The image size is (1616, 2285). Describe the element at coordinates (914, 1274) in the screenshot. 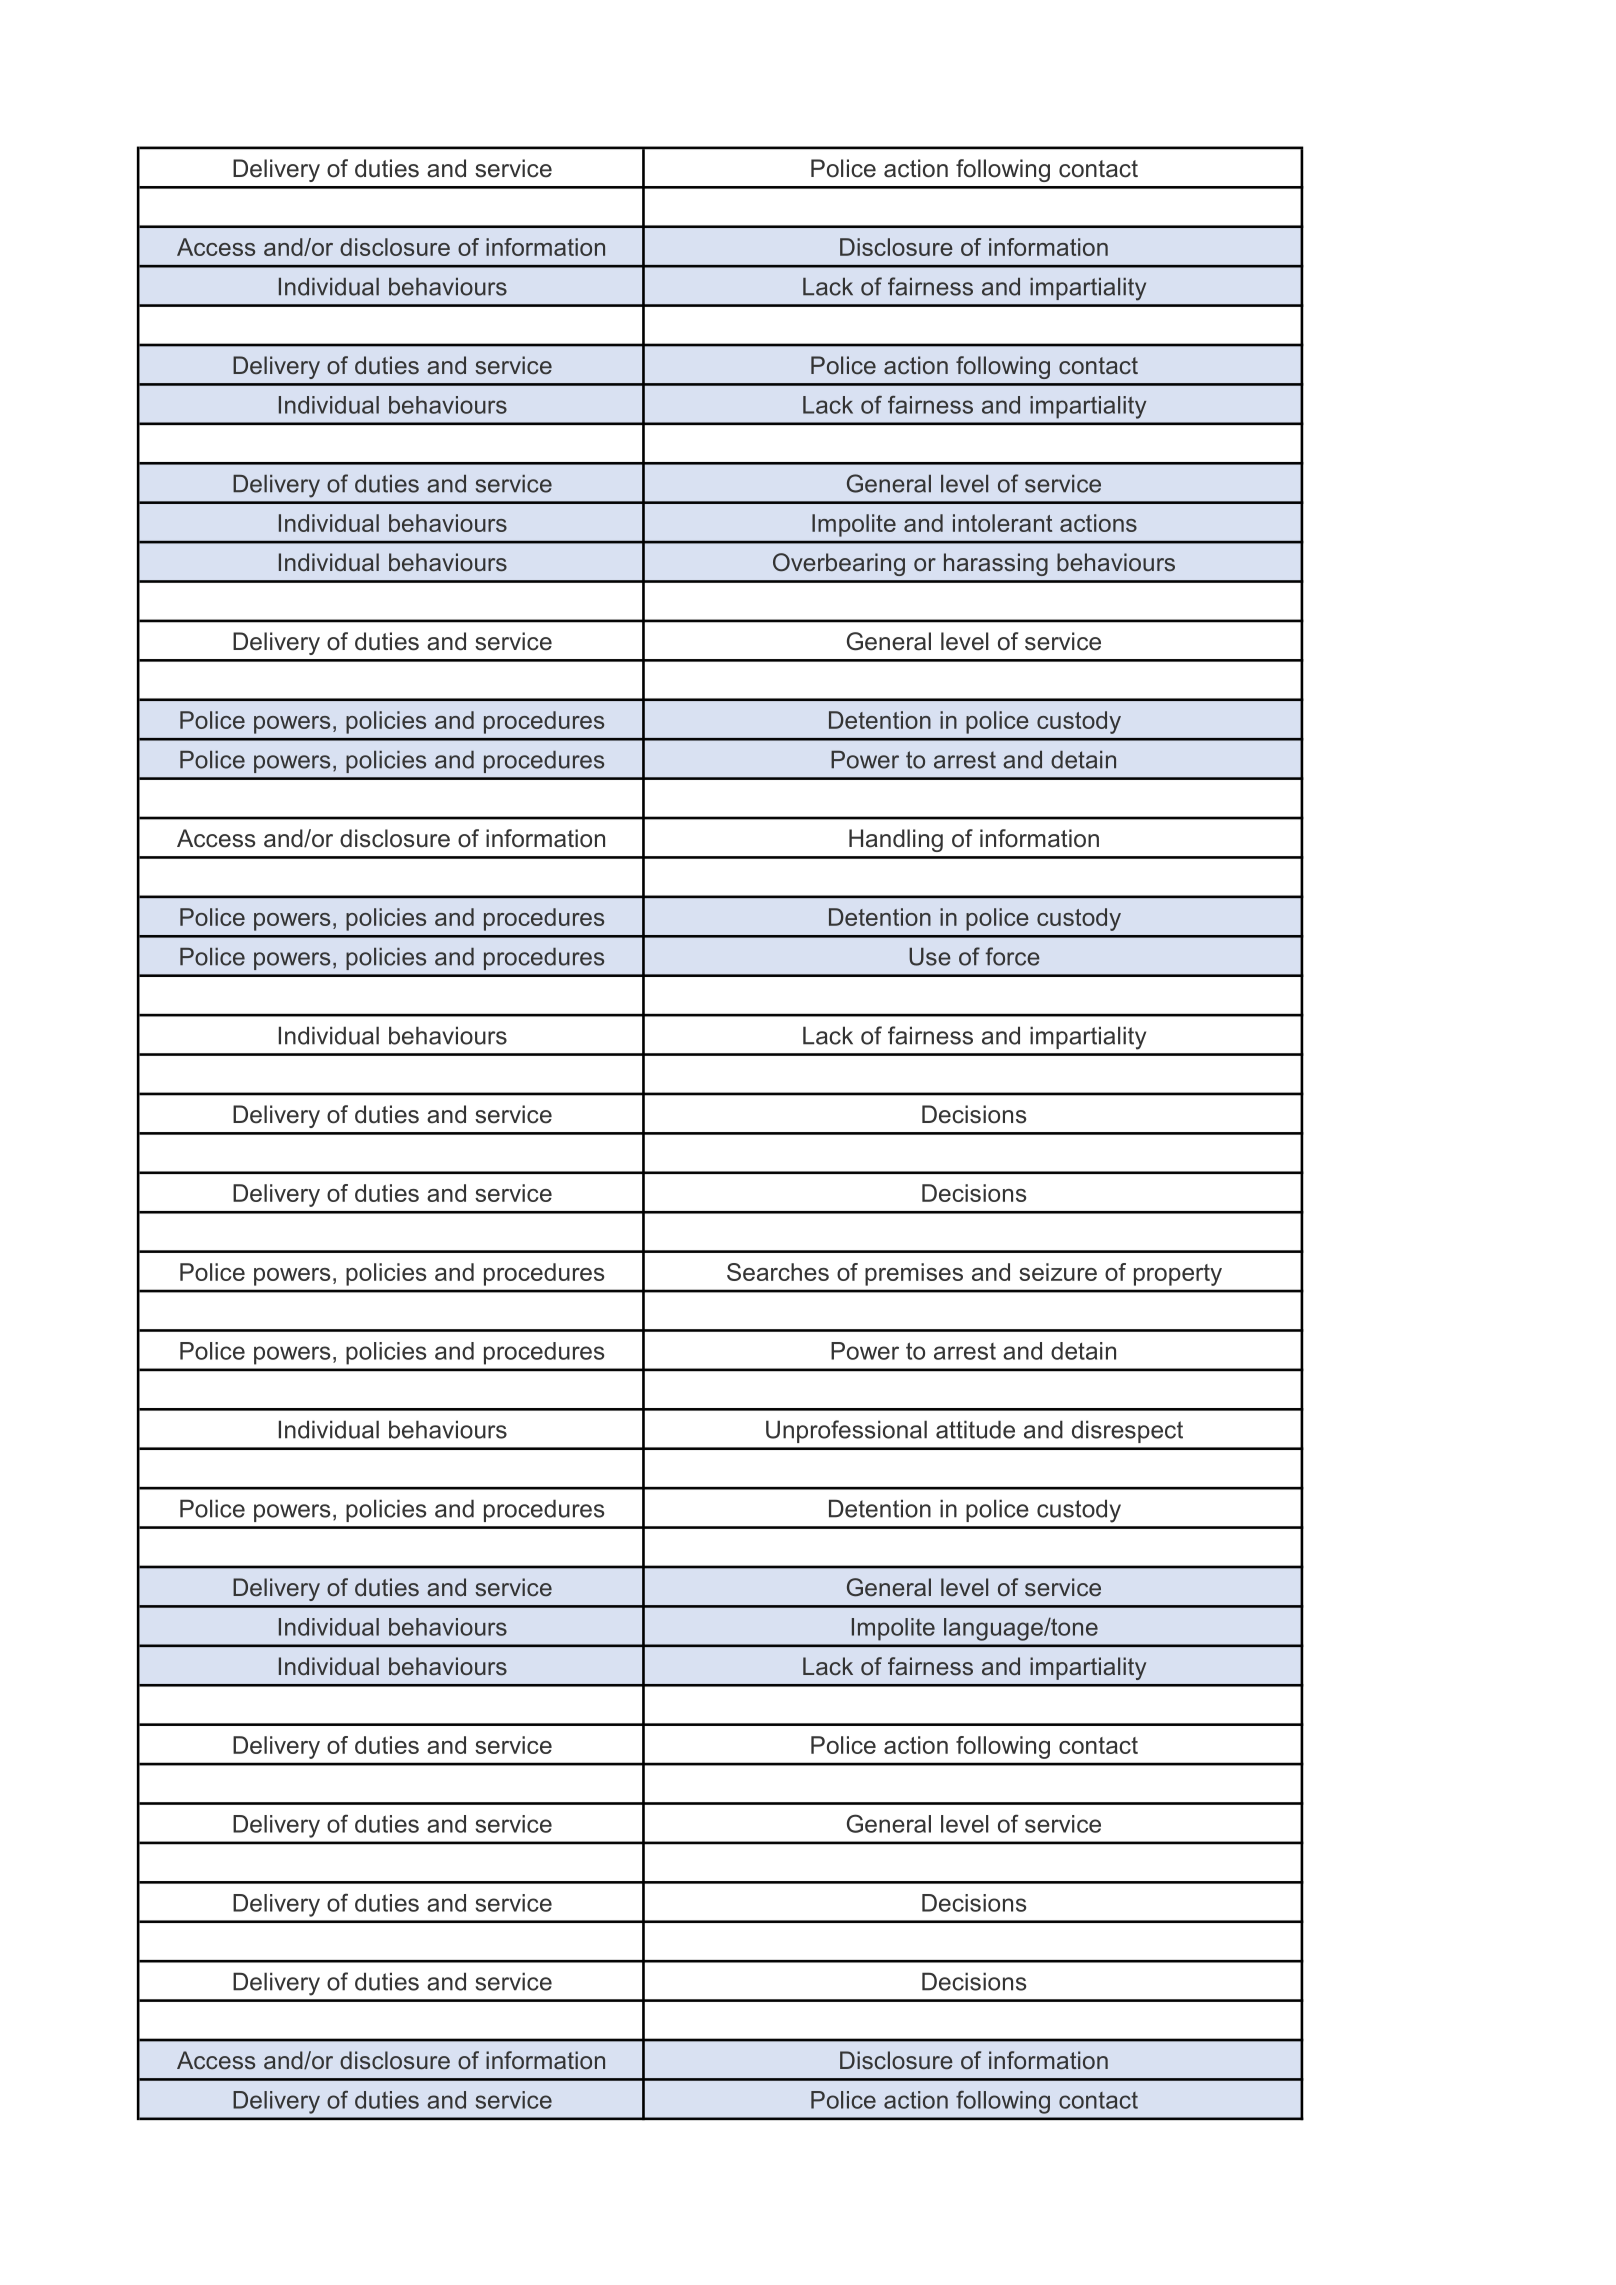

I see `premises` at that location.
